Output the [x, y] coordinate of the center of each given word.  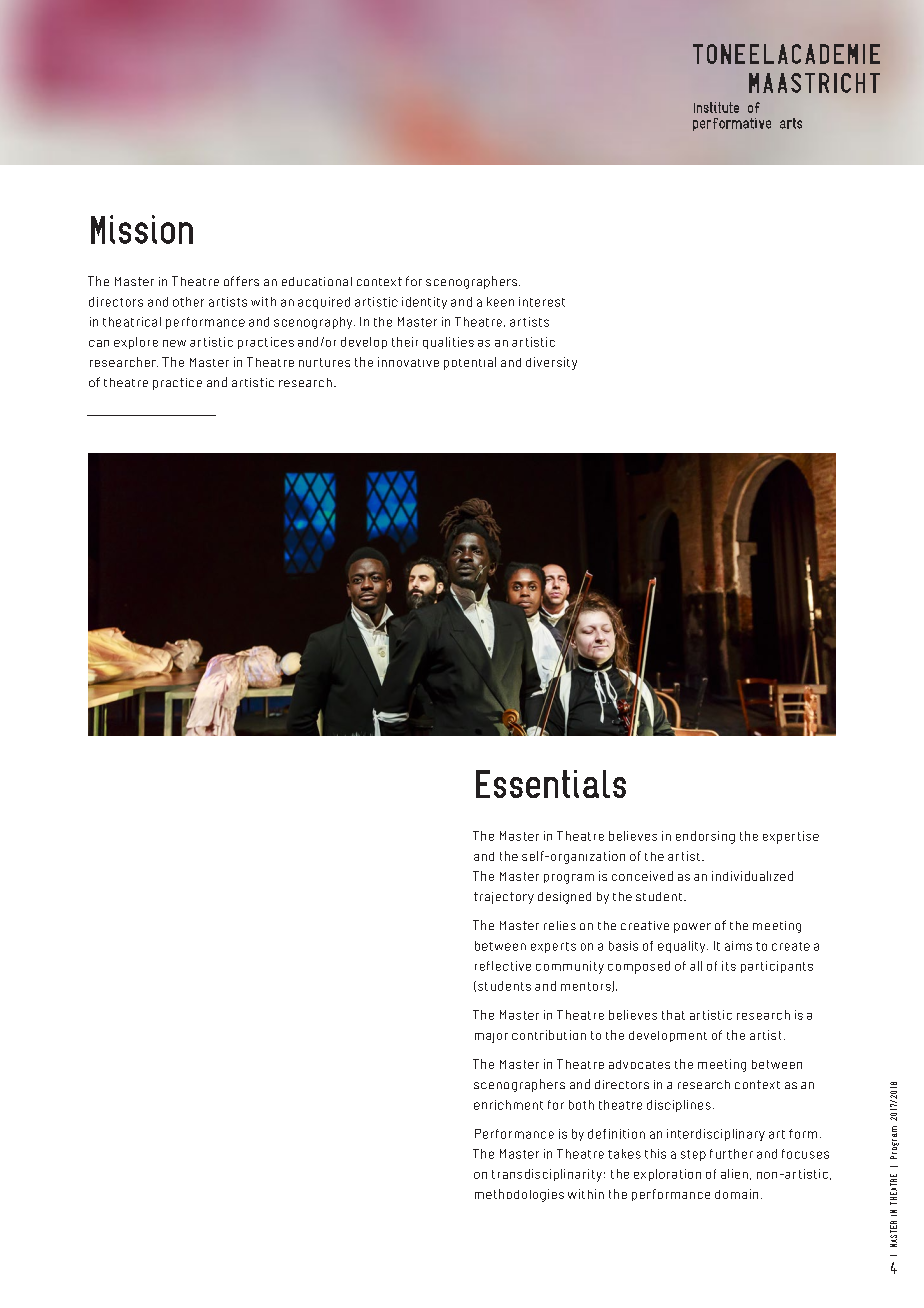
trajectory [504, 898]
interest [542, 302]
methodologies [519, 1195]
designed [564, 898]
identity [424, 303]
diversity [551, 363]
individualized [752, 876]
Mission [142, 229]
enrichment [508, 1105]
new [174, 343]
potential [470, 363]
